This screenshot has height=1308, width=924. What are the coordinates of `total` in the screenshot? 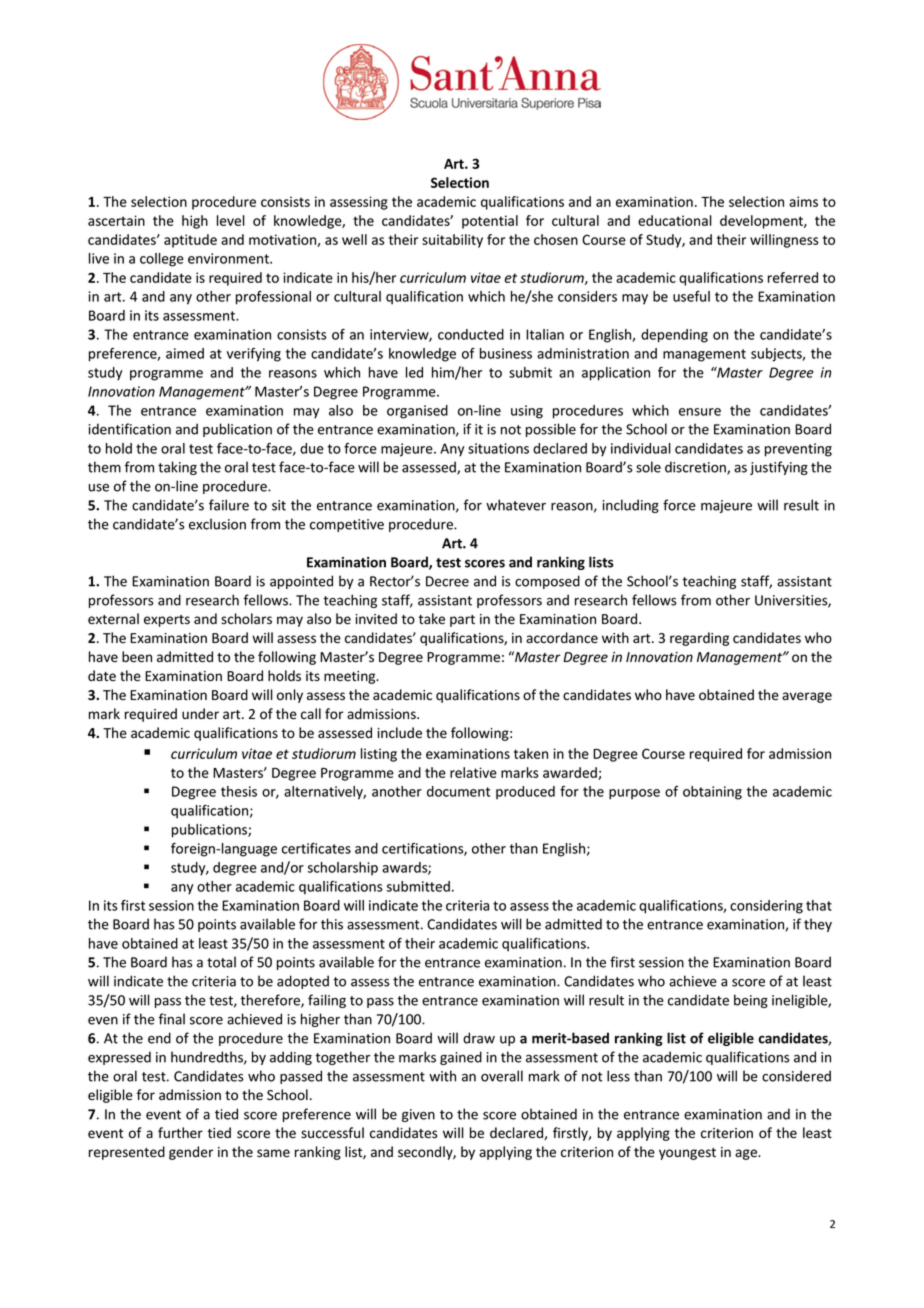 It's located at (221, 962).
